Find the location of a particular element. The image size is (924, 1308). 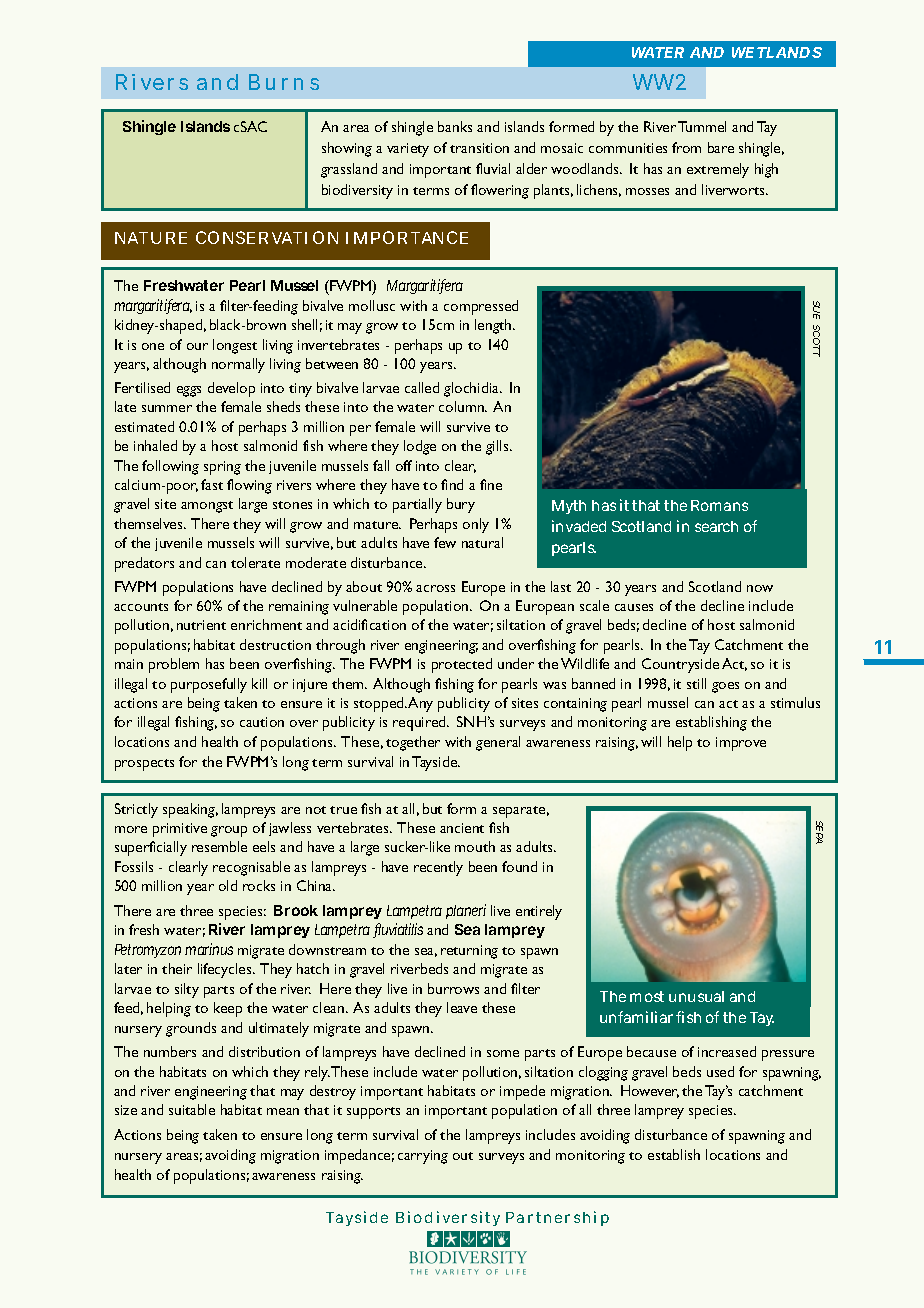

Burns is located at coordinates (284, 82).
